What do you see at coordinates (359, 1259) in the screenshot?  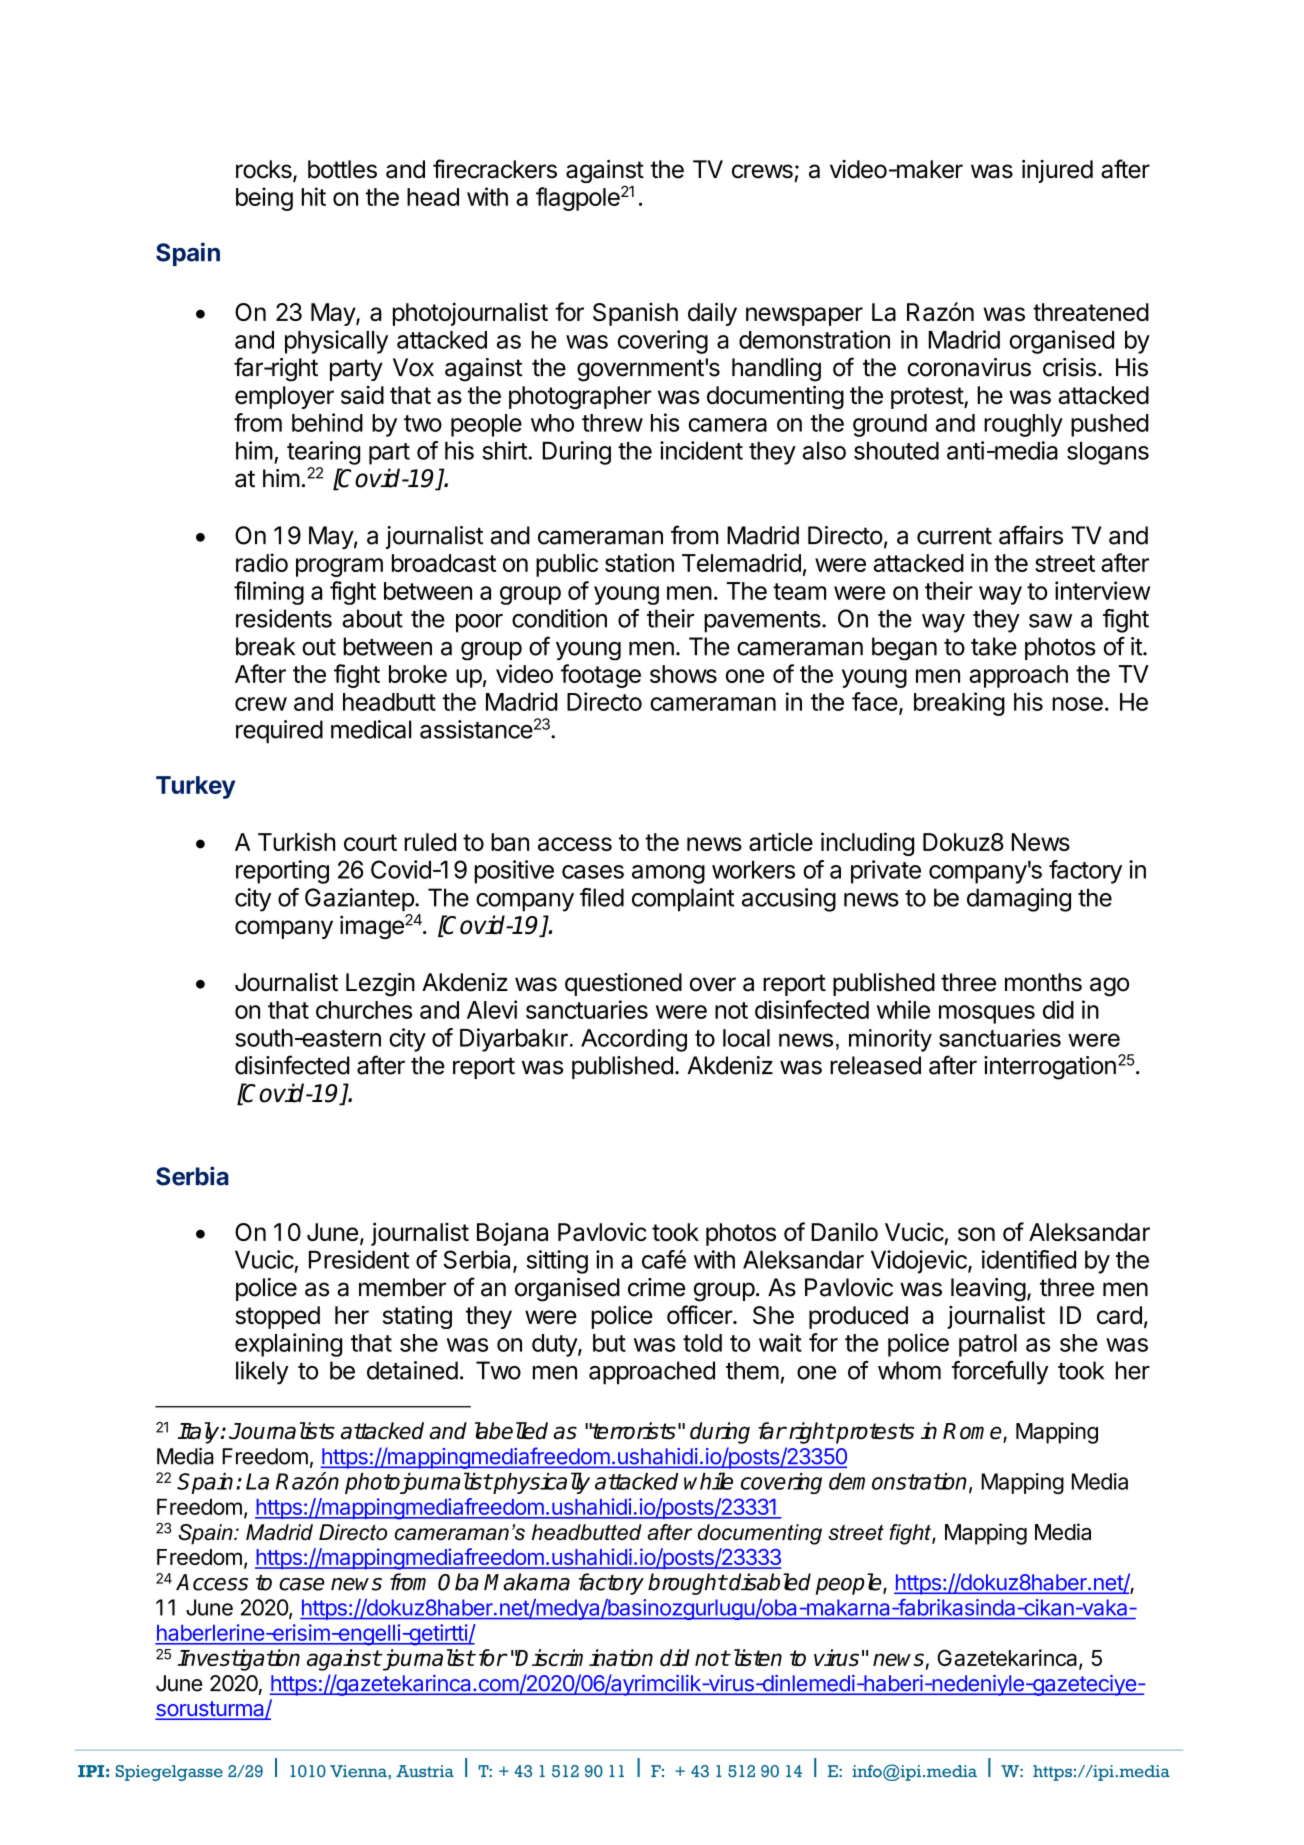 I see `President` at bounding box center [359, 1259].
